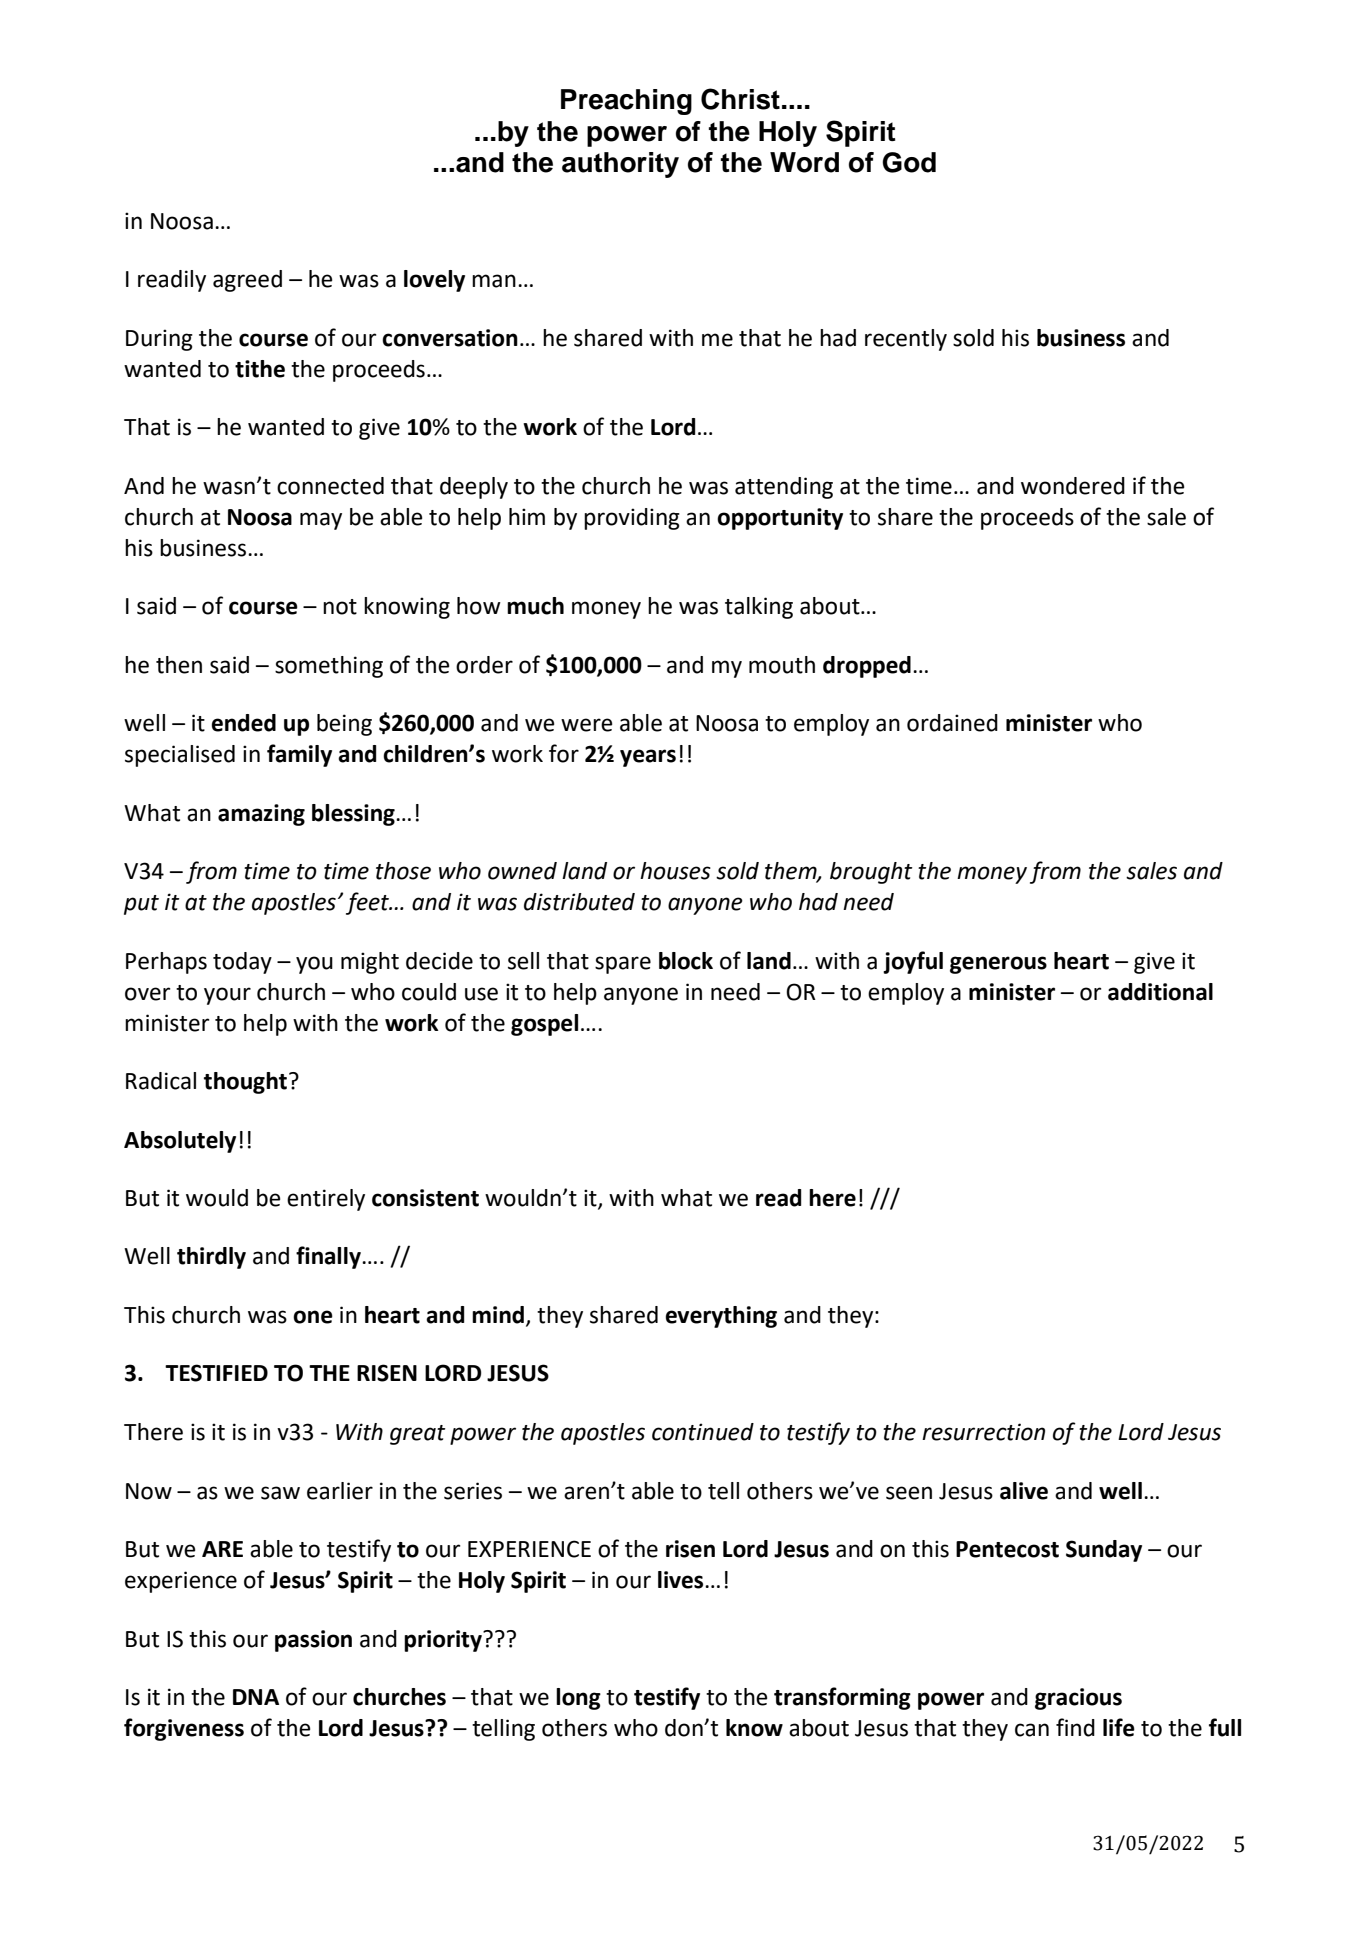 This screenshot has height=1937, width=1370. What do you see at coordinates (1160, 992) in the screenshot?
I see `additional` at bounding box center [1160, 992].
